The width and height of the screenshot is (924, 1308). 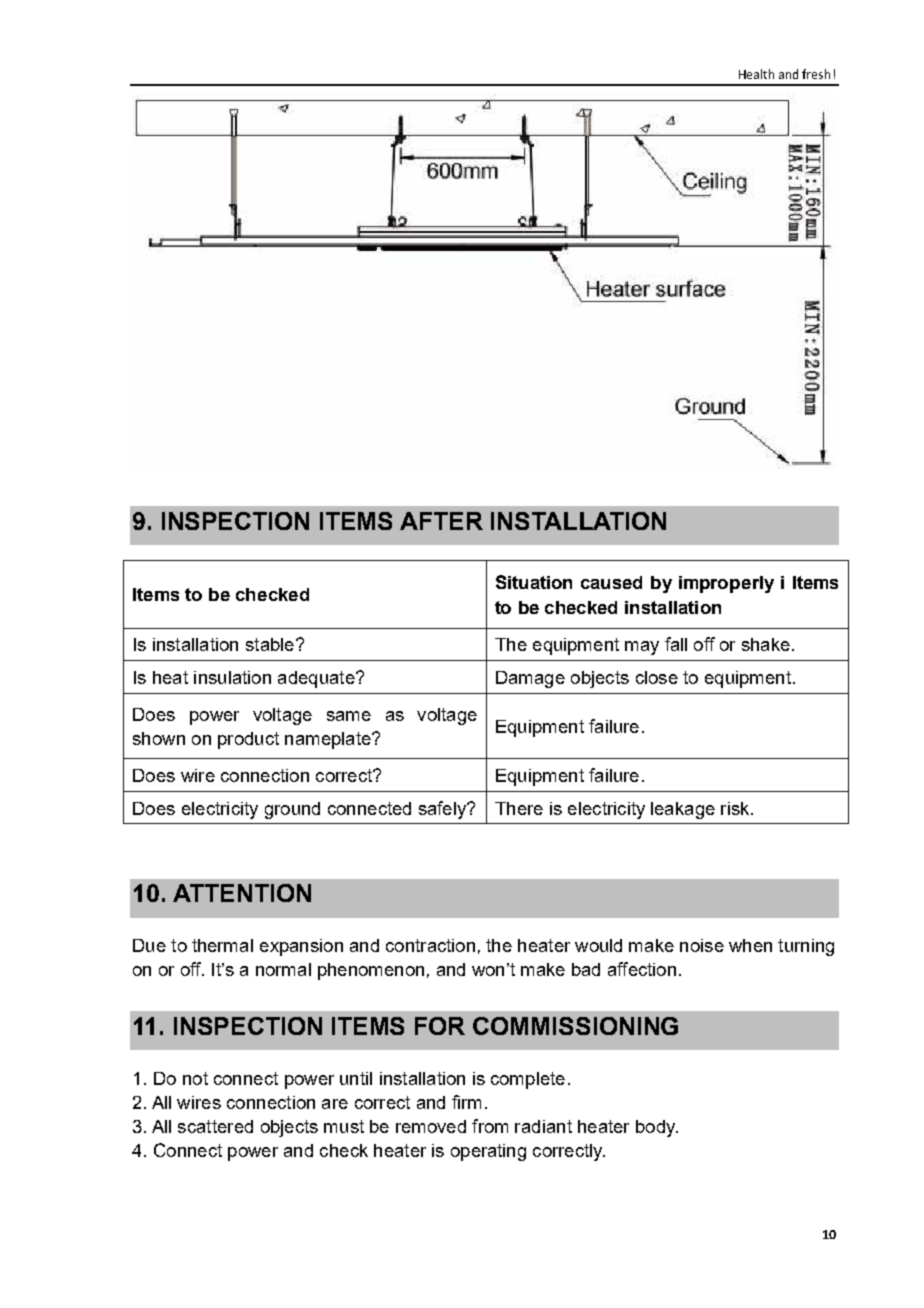 What do you see at coordinates (766, 644) in the screenshot?
I see `shake` at bounding box center [766, 644].
